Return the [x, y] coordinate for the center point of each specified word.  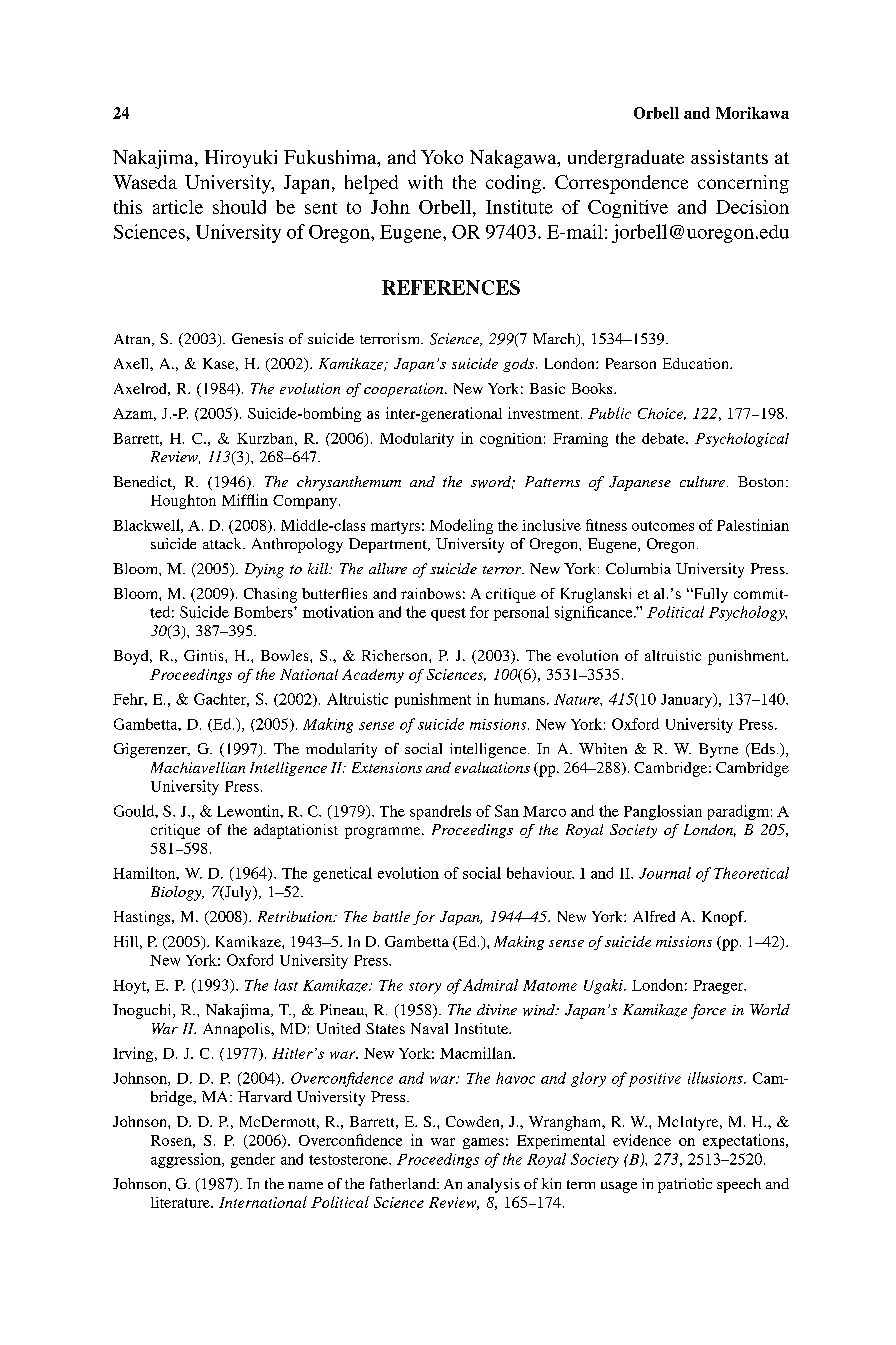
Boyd [132, 657]
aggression [187, 1160]
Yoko [442, 157]
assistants [729, 157]
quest [448, 614]
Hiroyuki [241, 159]
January [688, 700]
